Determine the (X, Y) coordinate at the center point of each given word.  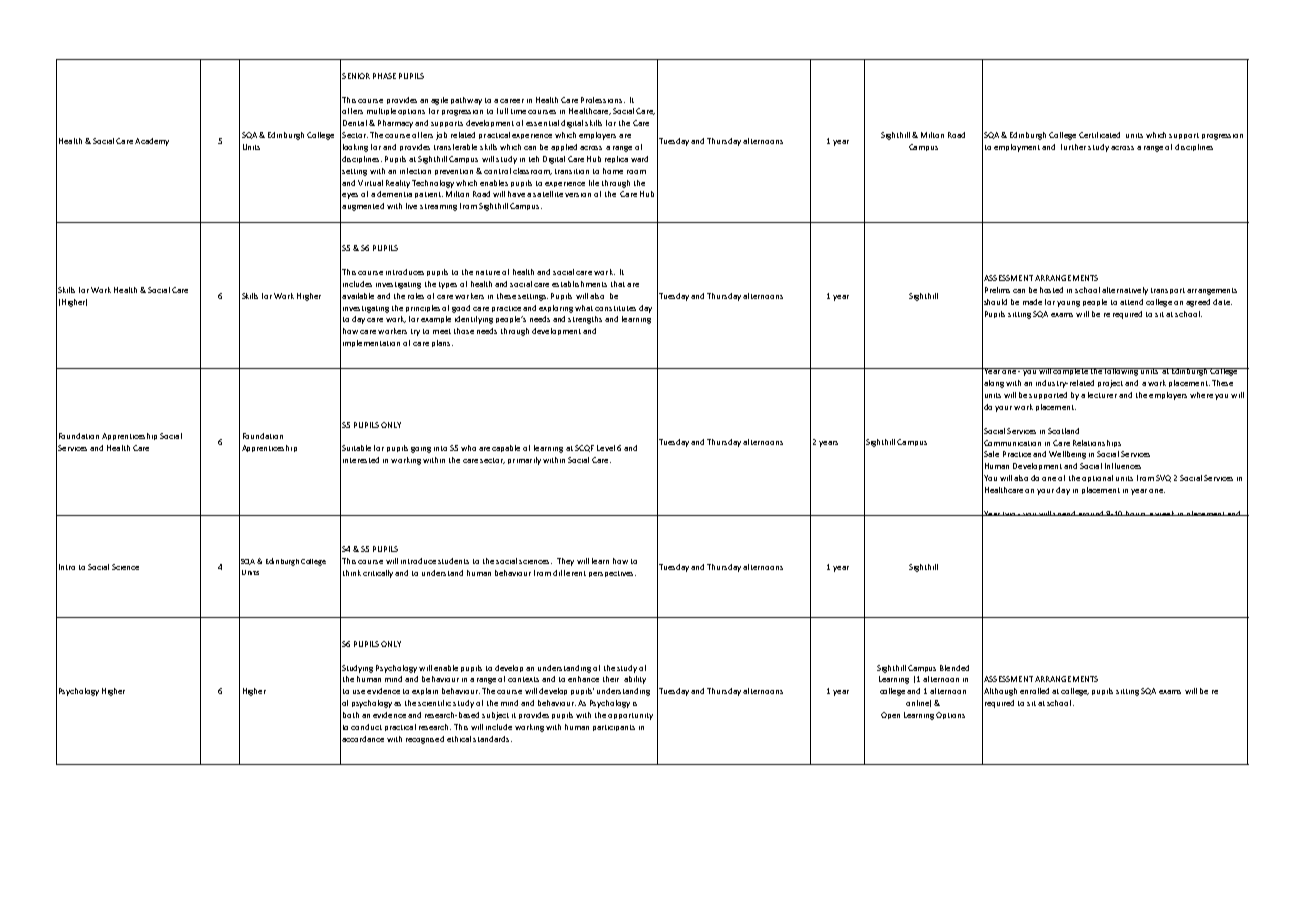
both (351, 715)
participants (614, 728)
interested (361, 460)
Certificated (1099, 135)
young (1068, 304)
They (565, 562)
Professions (603, 100)
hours (1136, 513)
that (618, 284)
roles (416, 296)
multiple (381, 111)
